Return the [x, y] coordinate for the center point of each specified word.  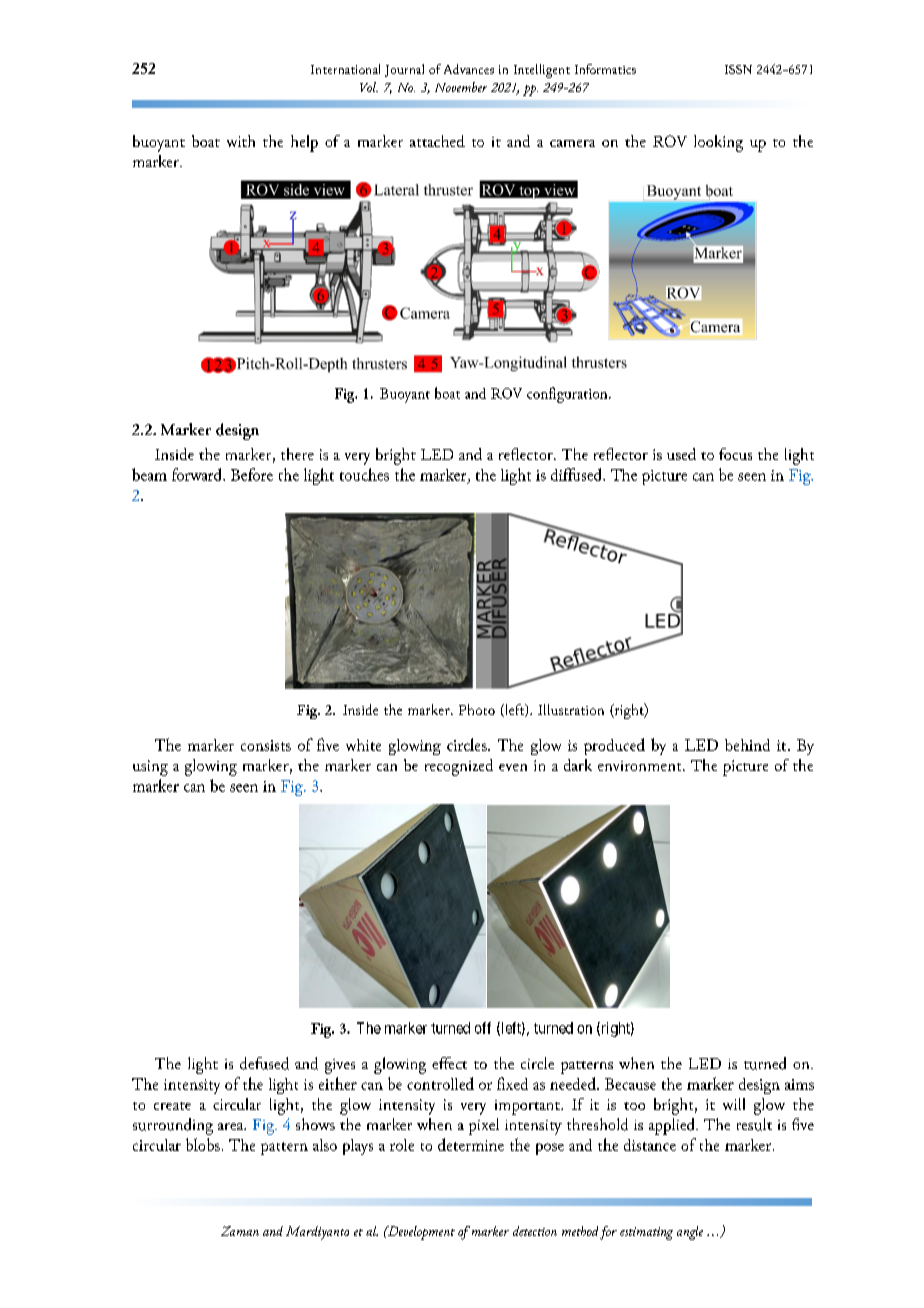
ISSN [738, 69]
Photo [477, 709]
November [461, 87]
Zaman [240, 1231]
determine [471, 1144]
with [241, 141]
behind [747, 745]
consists [266, 745]
